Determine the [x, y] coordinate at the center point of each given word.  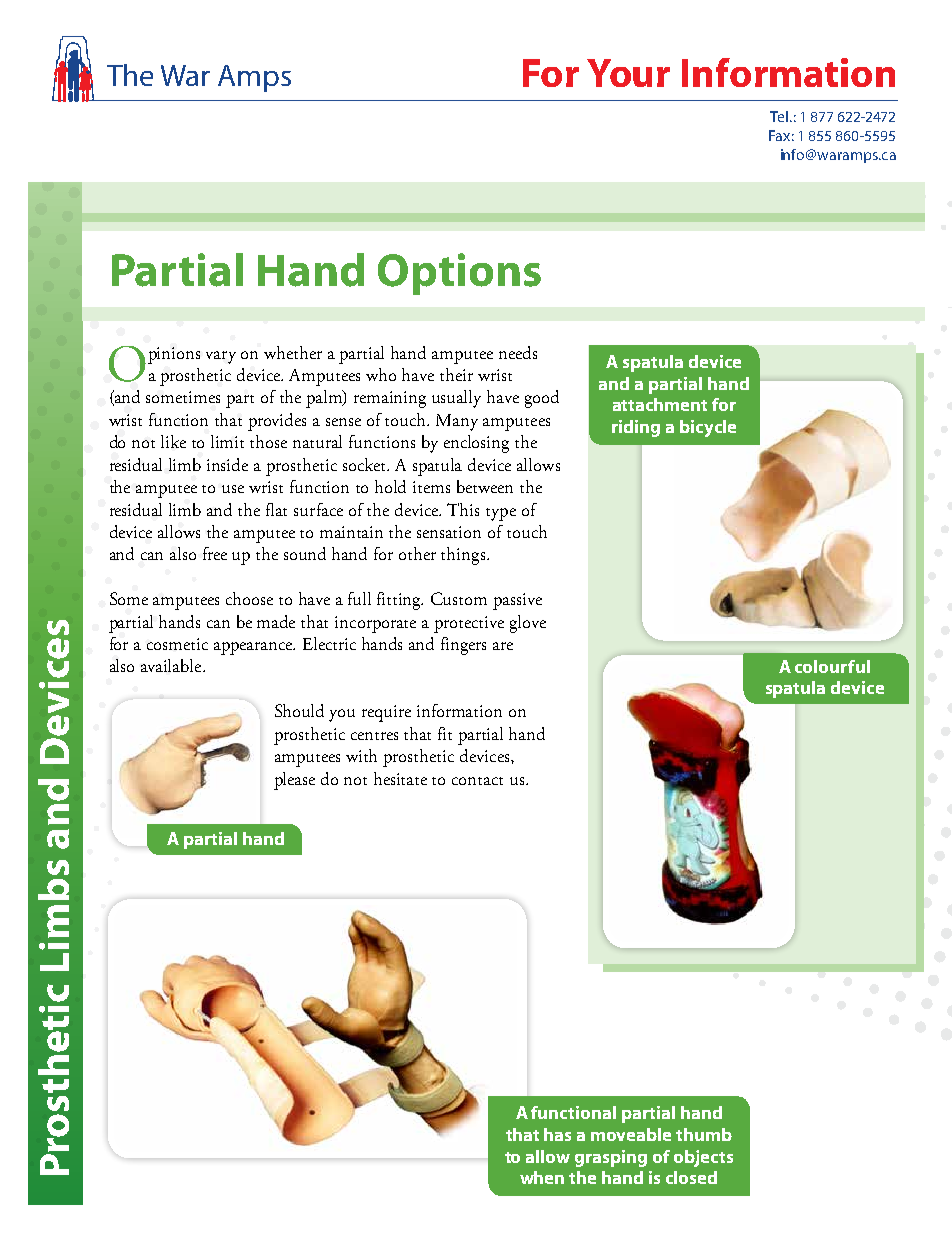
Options [459, 274]
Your [628, 73]
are [503, 646]
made [276, 621]
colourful [832, 666]
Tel [779, 116]
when [542, 1177]
